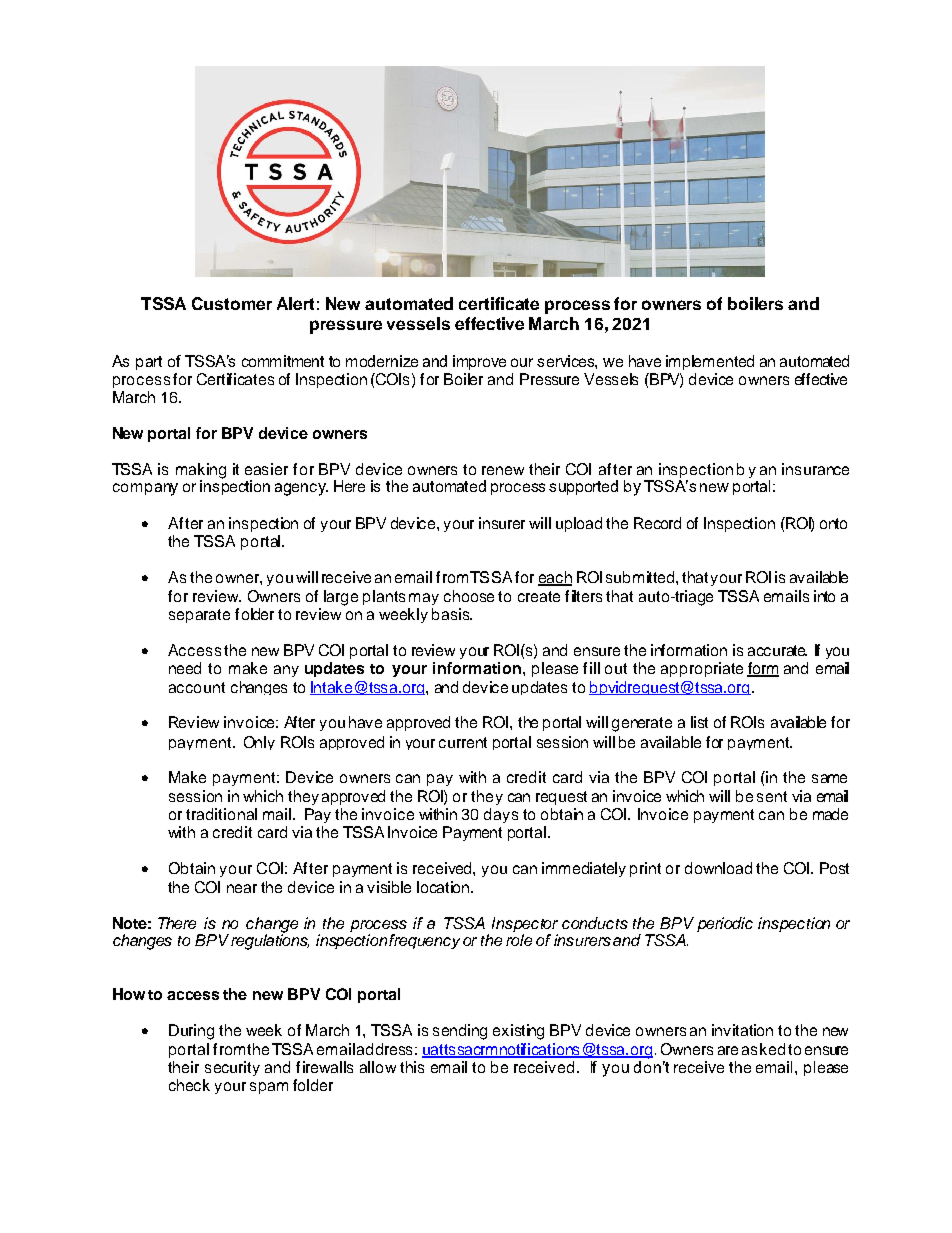  What do you see at coordinates (702, 669) in the image?
I see `appropriate` at bounding box center [702, 669].
